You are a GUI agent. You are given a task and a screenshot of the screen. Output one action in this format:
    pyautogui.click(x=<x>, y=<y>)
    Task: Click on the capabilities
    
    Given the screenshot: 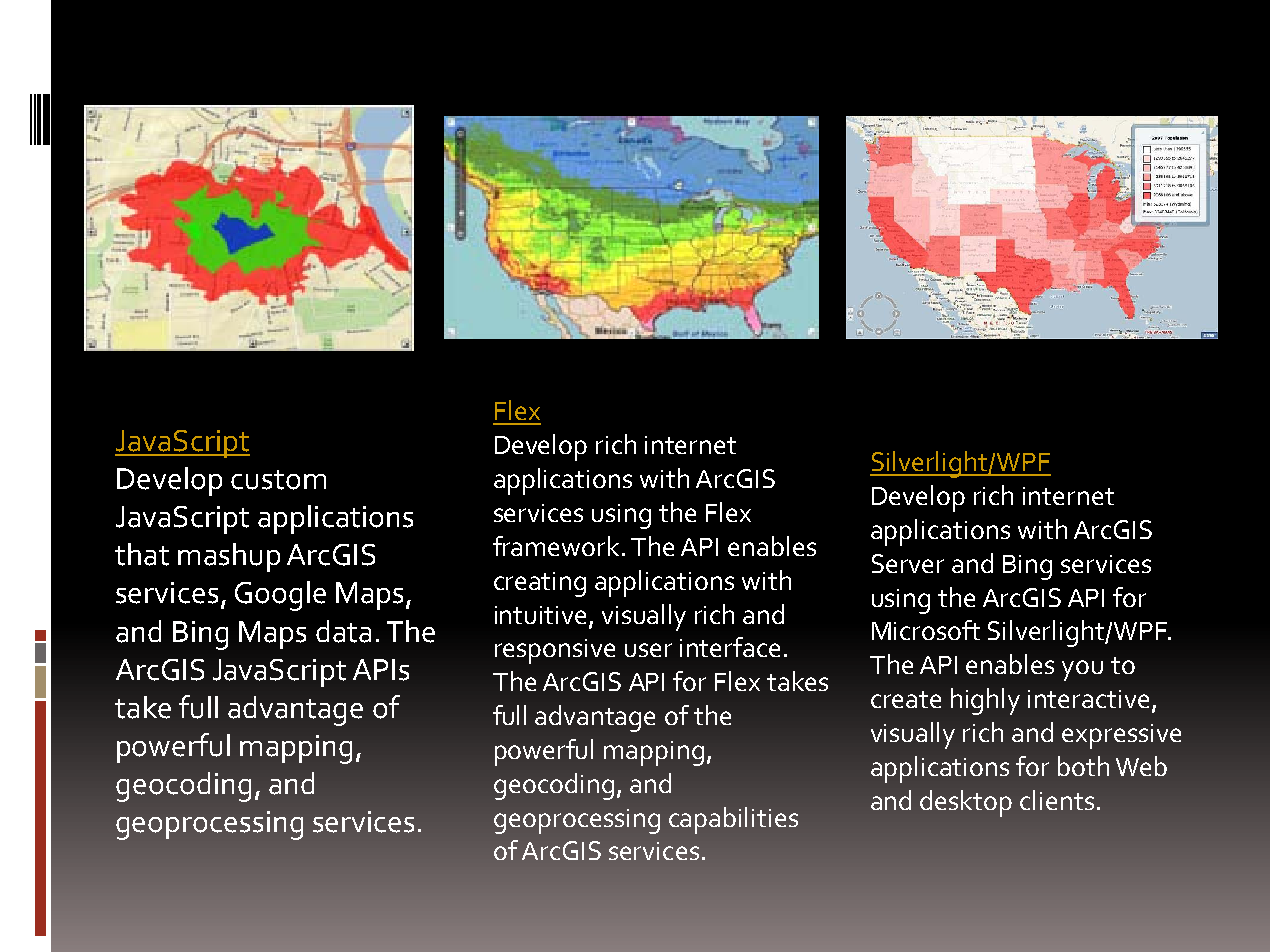 What is the action you would take?
    pyautogui.click(x=733, y=820)
